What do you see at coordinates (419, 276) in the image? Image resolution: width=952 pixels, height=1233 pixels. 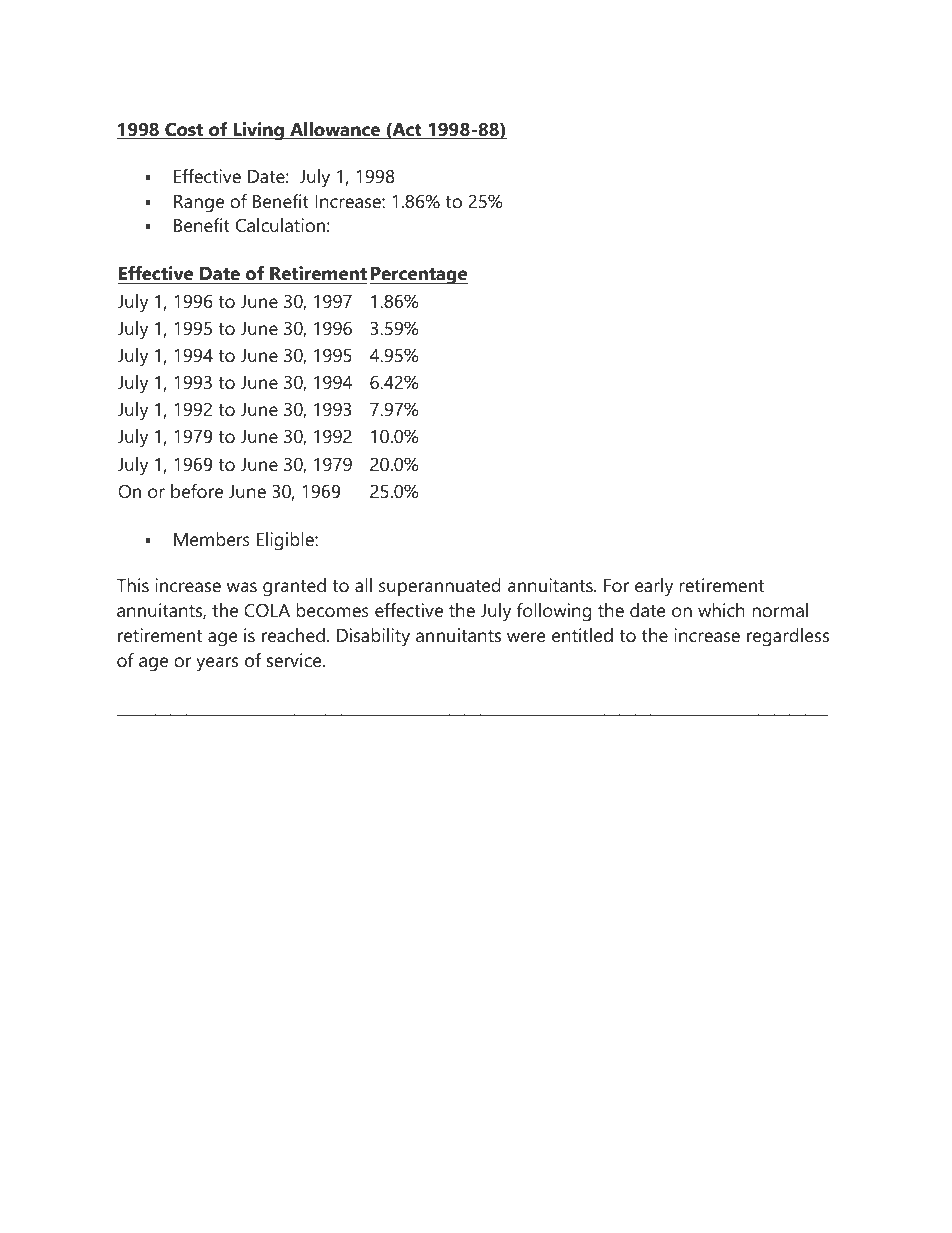 I see `Percentage` at bounding box center [419, 276].
